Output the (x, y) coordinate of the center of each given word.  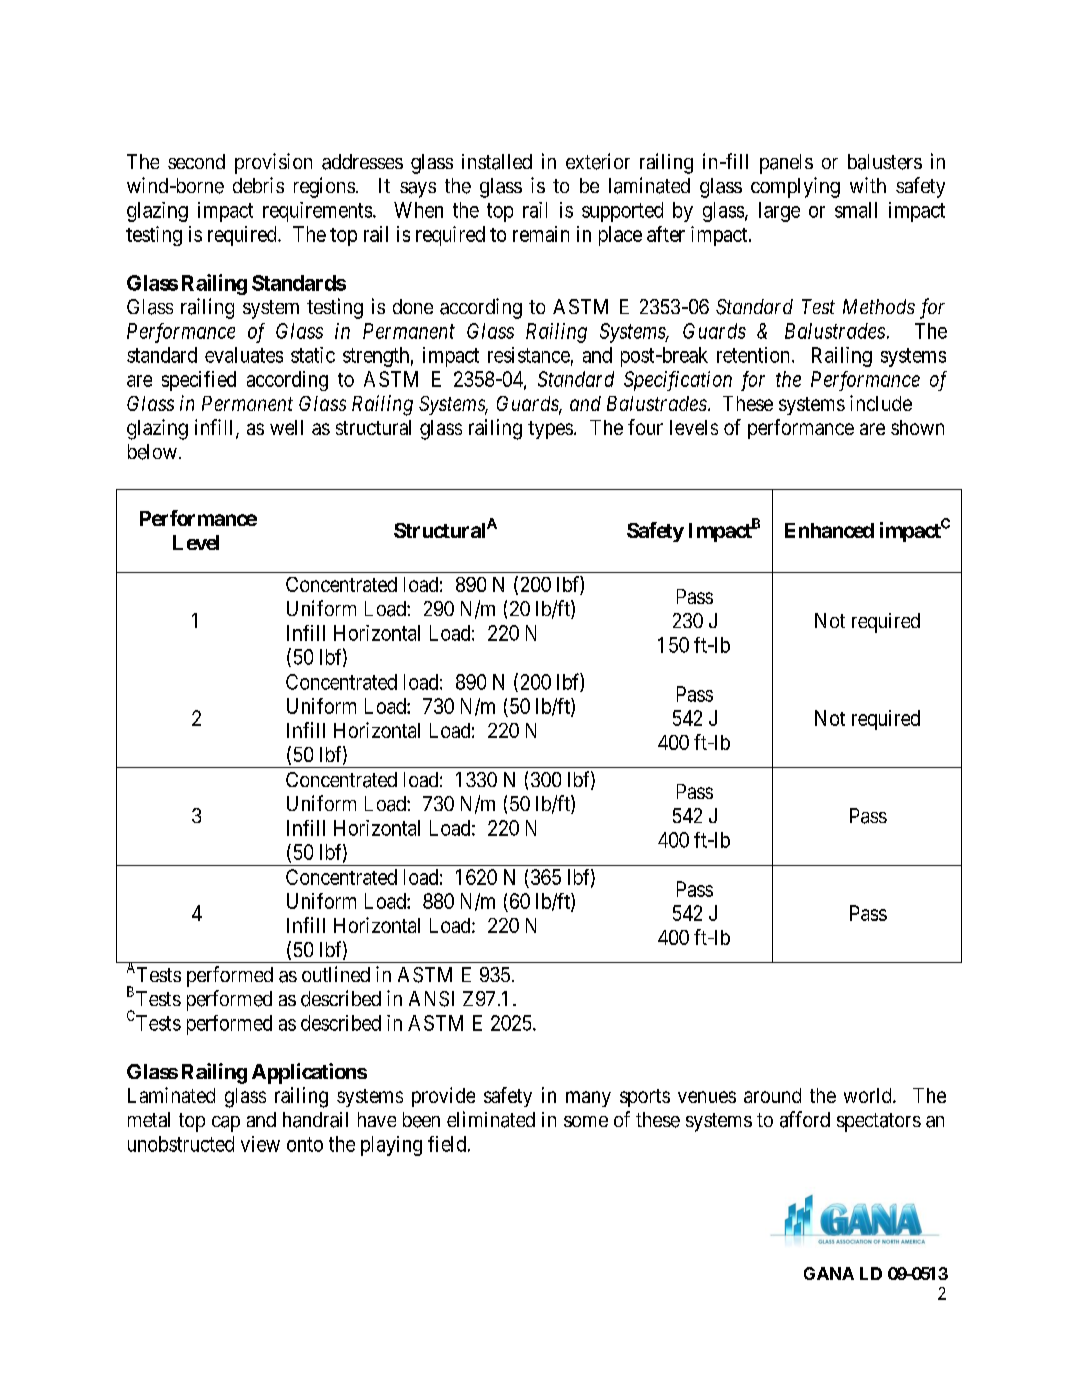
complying (795, 187)
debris (258, 185)
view (260, 1144)
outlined (336, 974)
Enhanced (829, 530)
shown (917, 427)
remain (541, 234)
